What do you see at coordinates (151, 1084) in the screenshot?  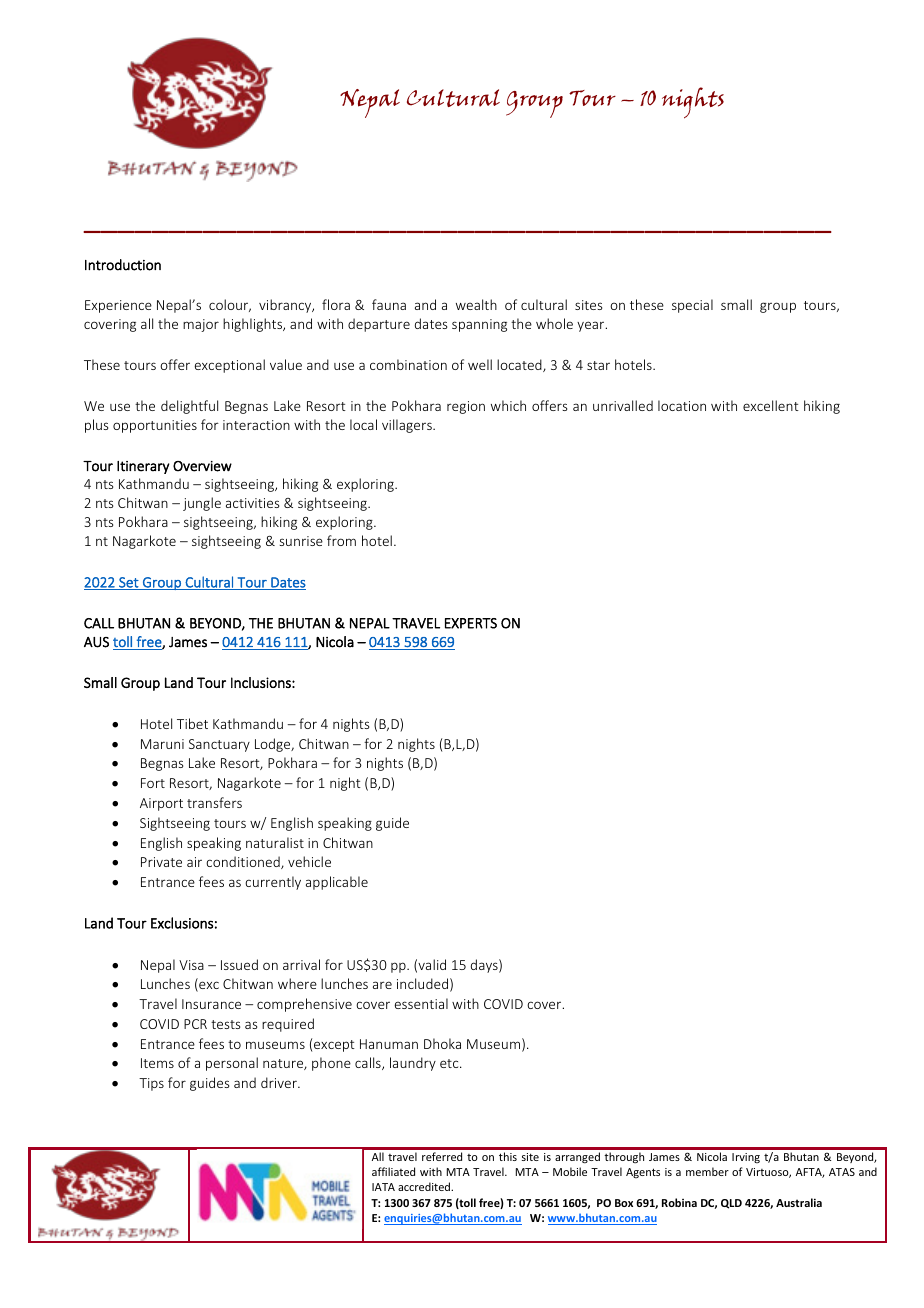 I see `Tips` at bounding box center [151, 1084].
